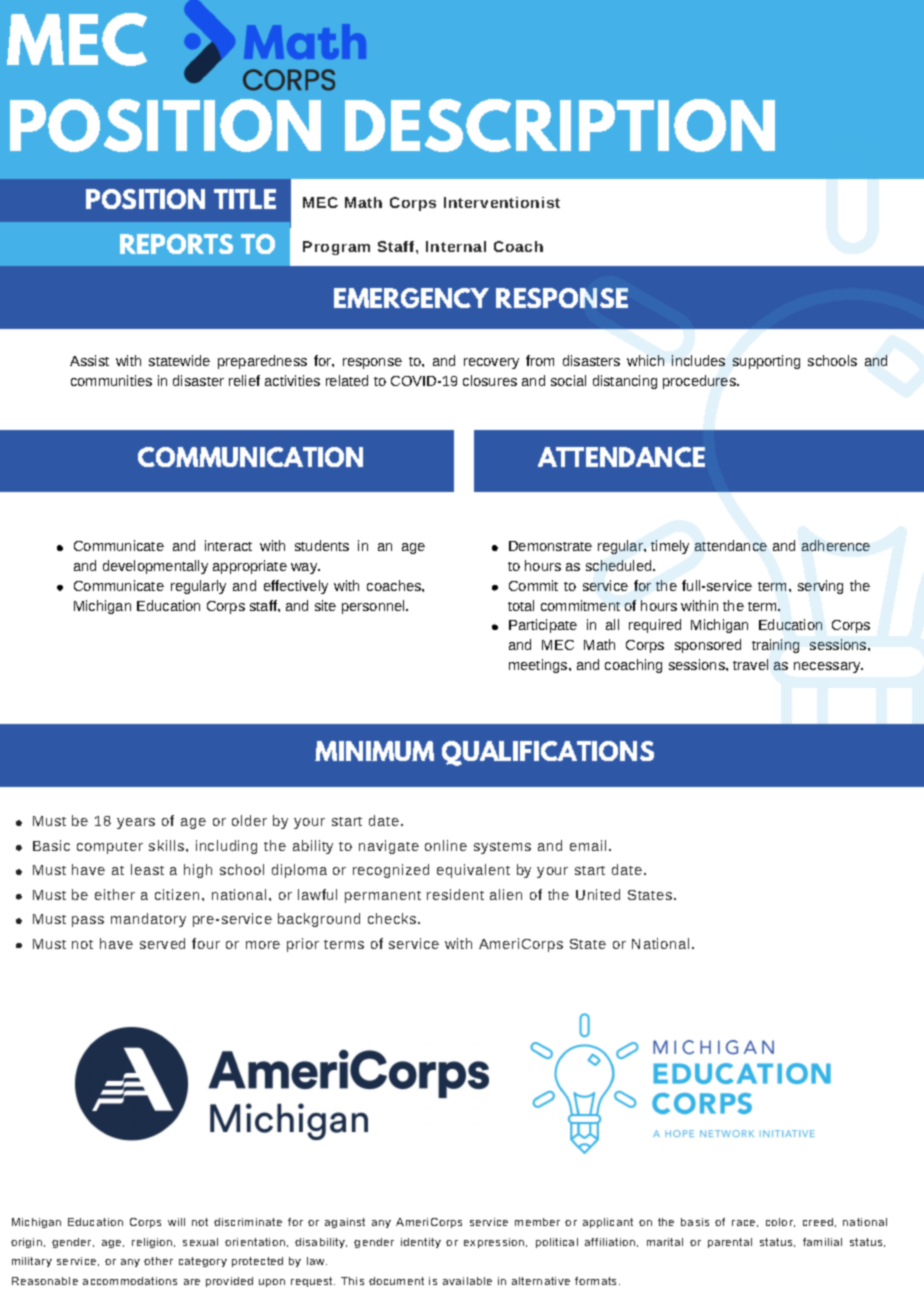 The width and height of the screenshot is (924, 1308). I want to click on closures, so click(490, 380).
